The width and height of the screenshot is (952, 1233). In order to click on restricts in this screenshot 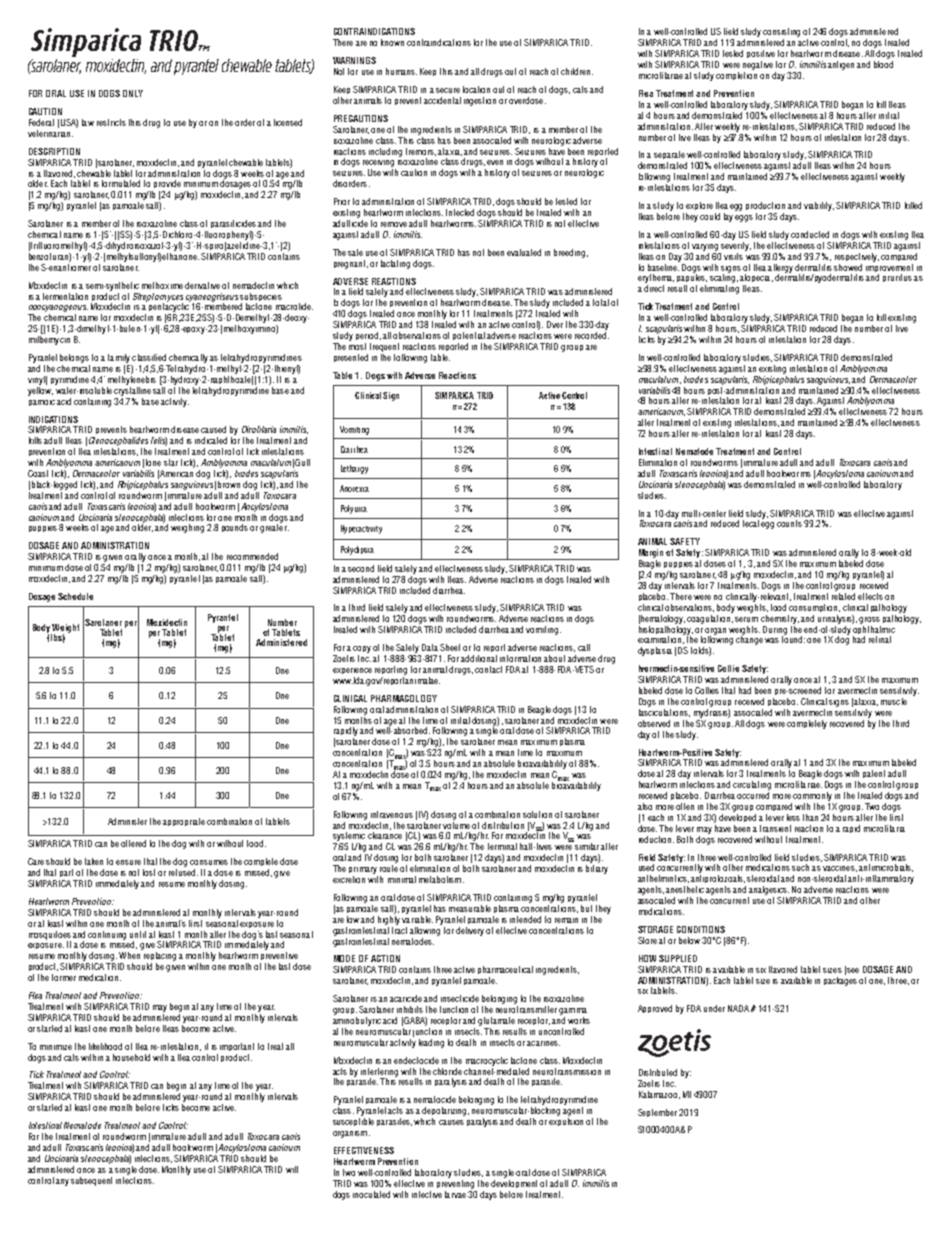, I will do `click(111, 122)`.
